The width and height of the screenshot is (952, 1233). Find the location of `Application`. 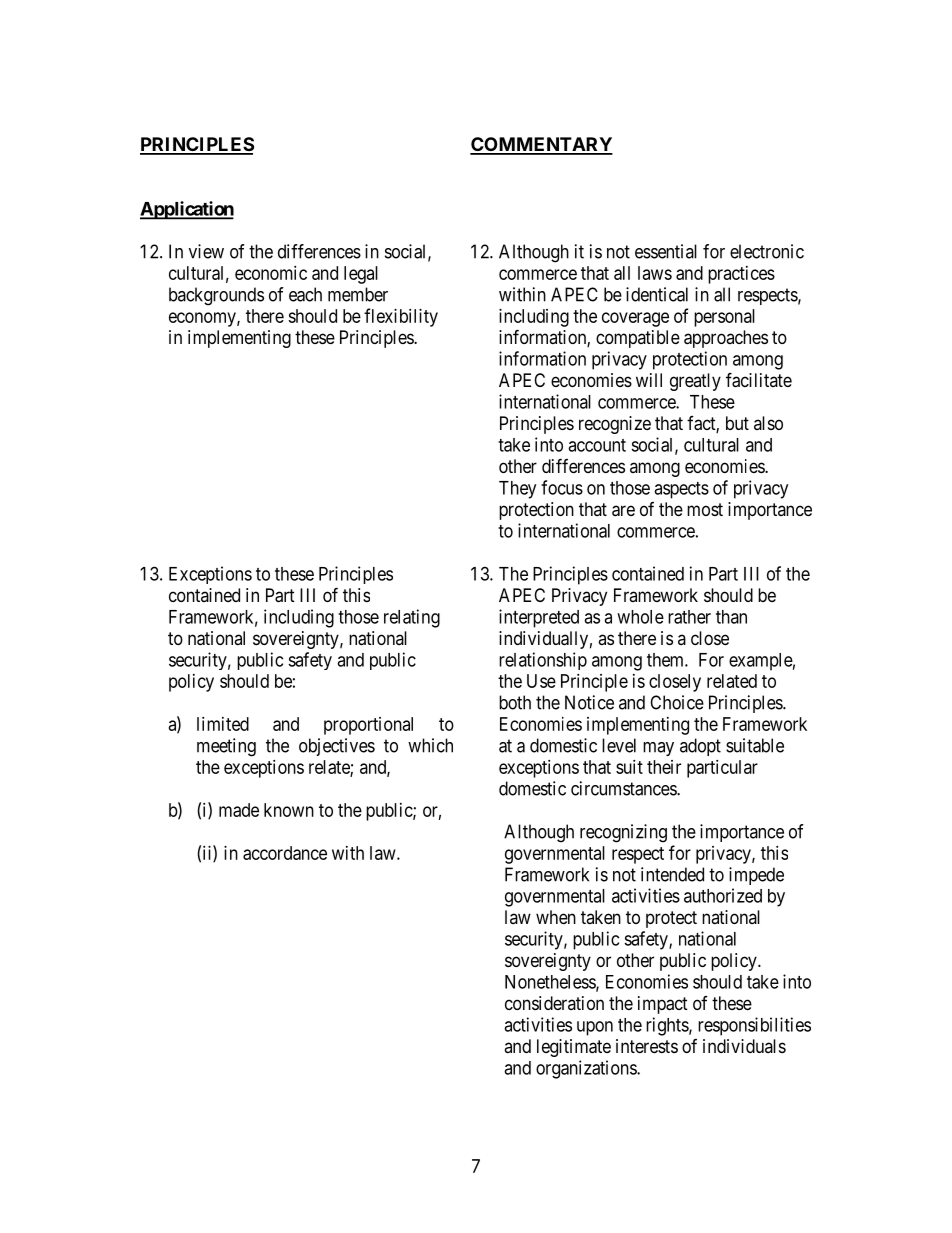

Application is located at coordinates (187, 210).
